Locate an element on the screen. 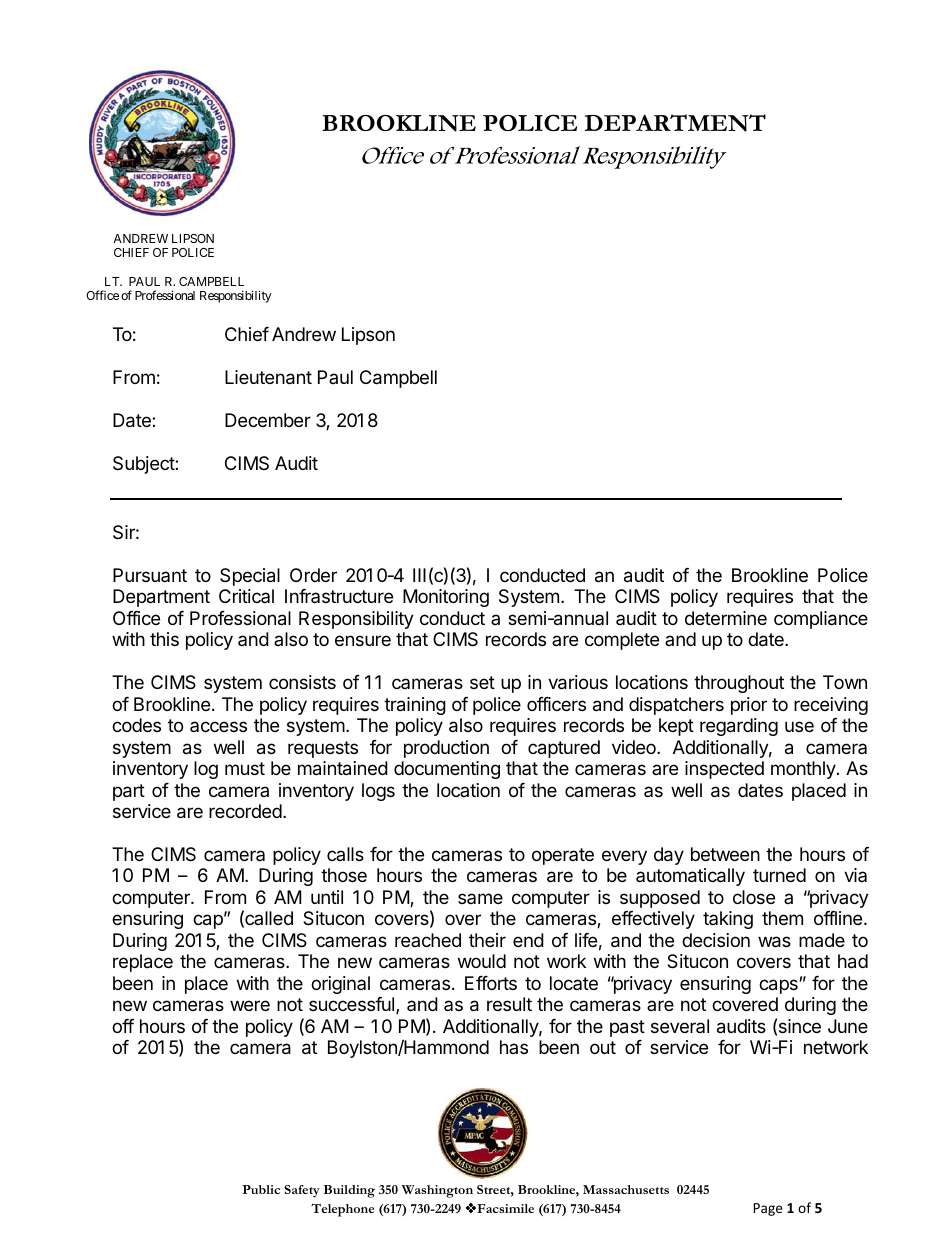  determine is located at coordinates (726, 618).
